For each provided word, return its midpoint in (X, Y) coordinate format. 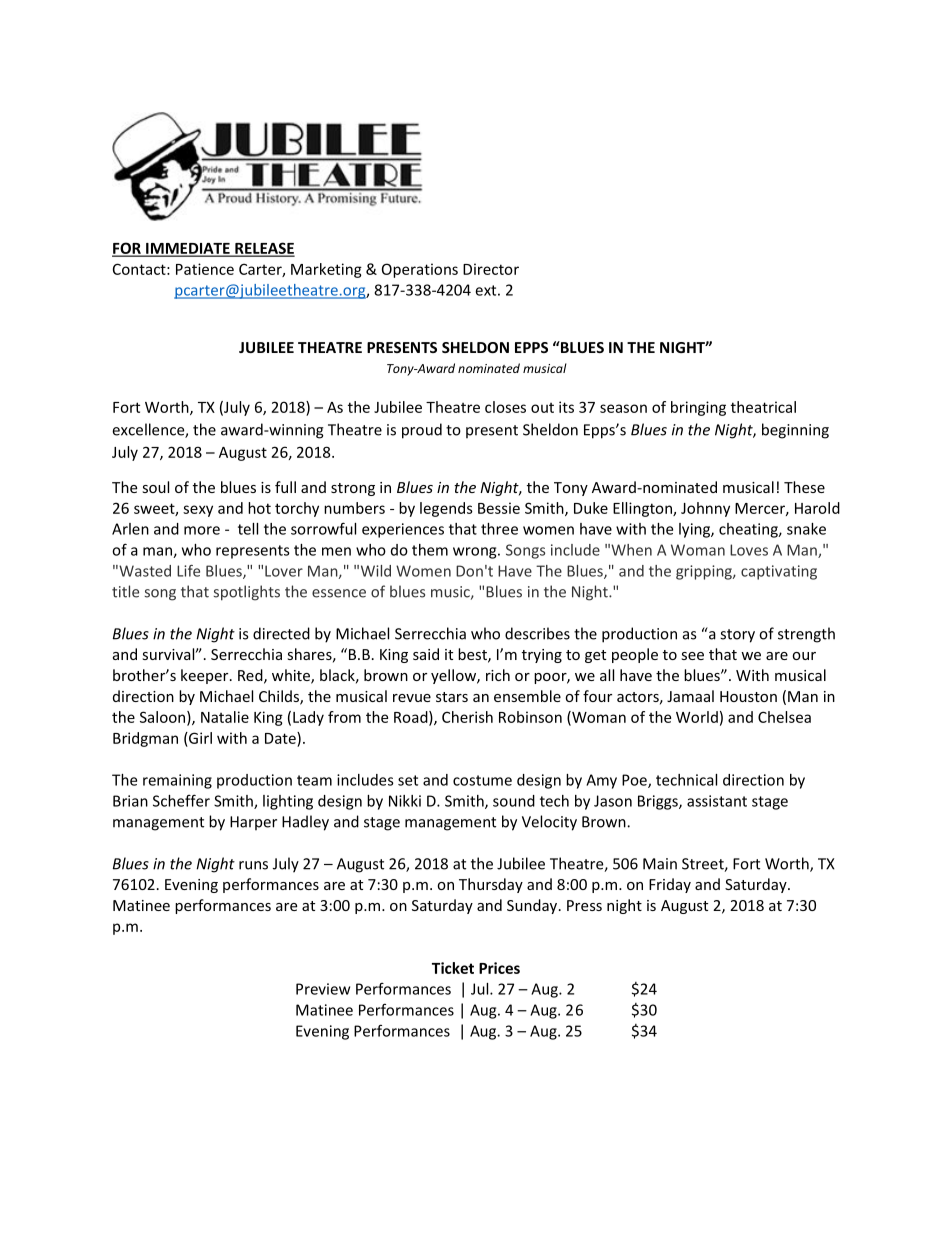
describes (537, 633)
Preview (323, 989)
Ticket (453, 968)
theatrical (763, 407)
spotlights (247, 593)
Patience (205, 269)
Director (491, 269)
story (737, 636)
